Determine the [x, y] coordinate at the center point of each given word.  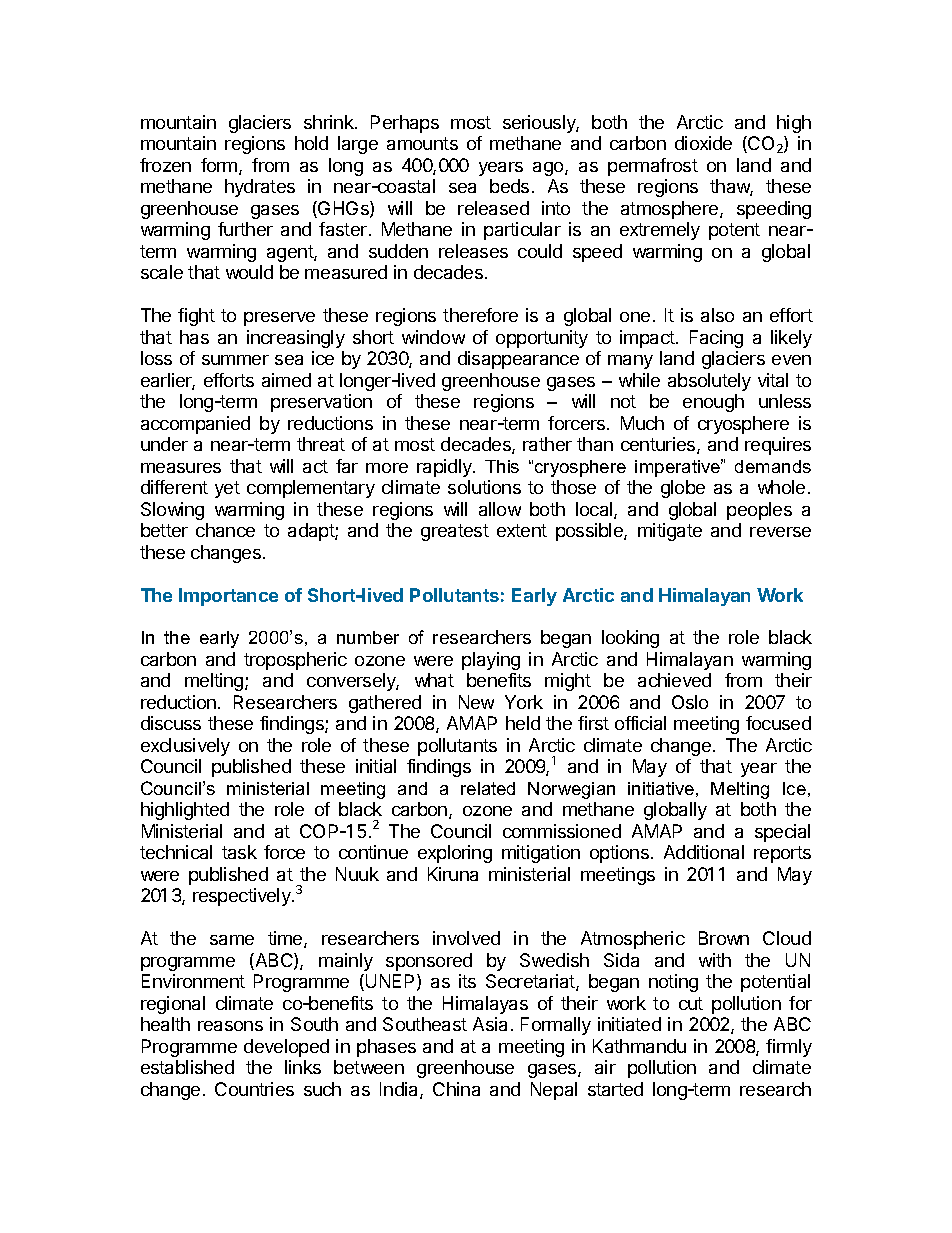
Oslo [690, 702]
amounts [422, 143]
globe [683, 489]
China [456, 1089]
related [488, 788]
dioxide [703, 143]
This [502, 466]
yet [227, 489]
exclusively [185, 747]
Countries [254, 1089]
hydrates [260, 188]
